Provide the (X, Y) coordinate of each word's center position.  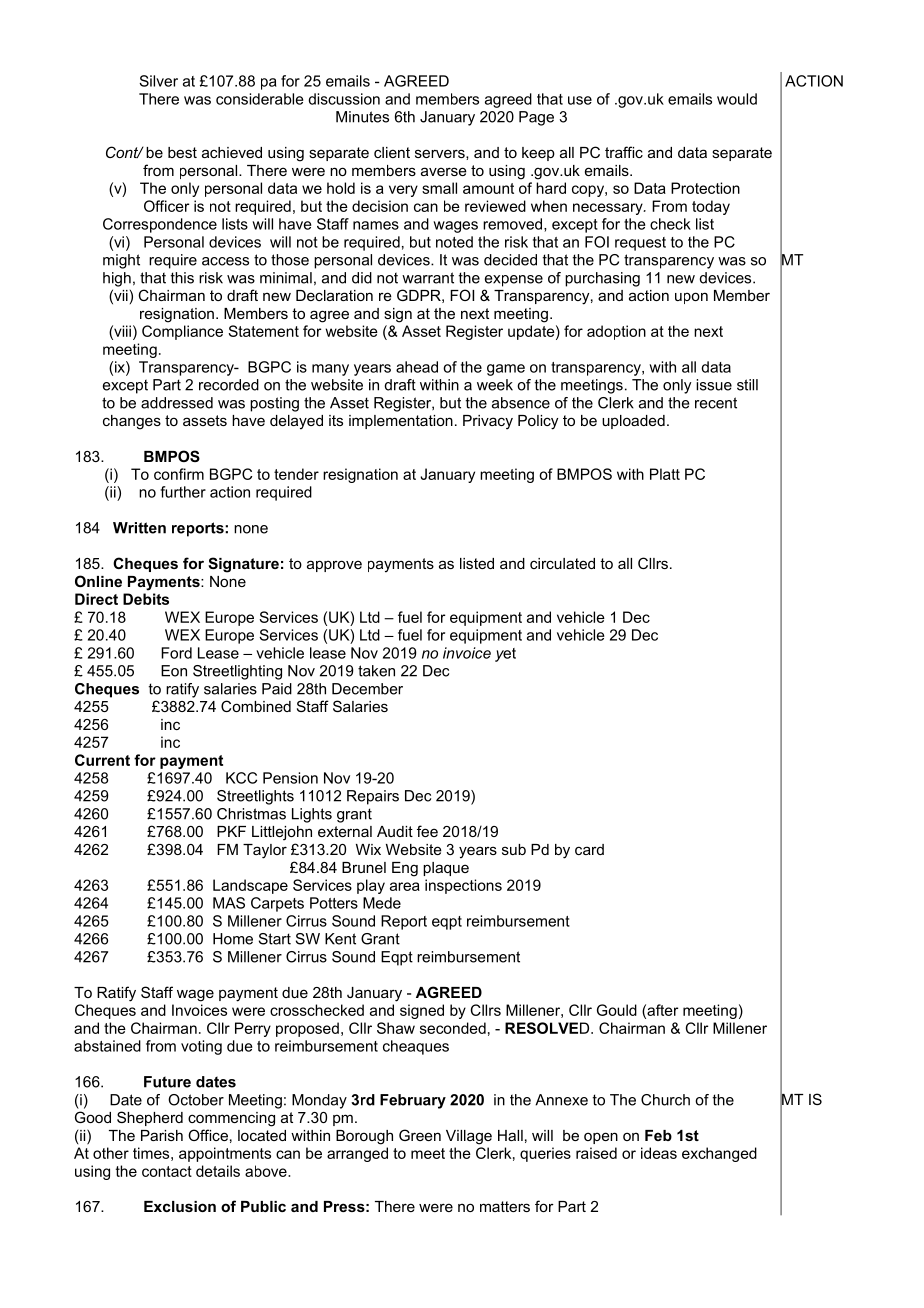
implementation (401, 422)
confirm (179, 474)
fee (427, 831)
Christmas (251, 814)
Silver (158, 81)
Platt (665, 474)
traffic (624, 152)
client (392, 152)
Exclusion (180, 1206)
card (589, 849)
